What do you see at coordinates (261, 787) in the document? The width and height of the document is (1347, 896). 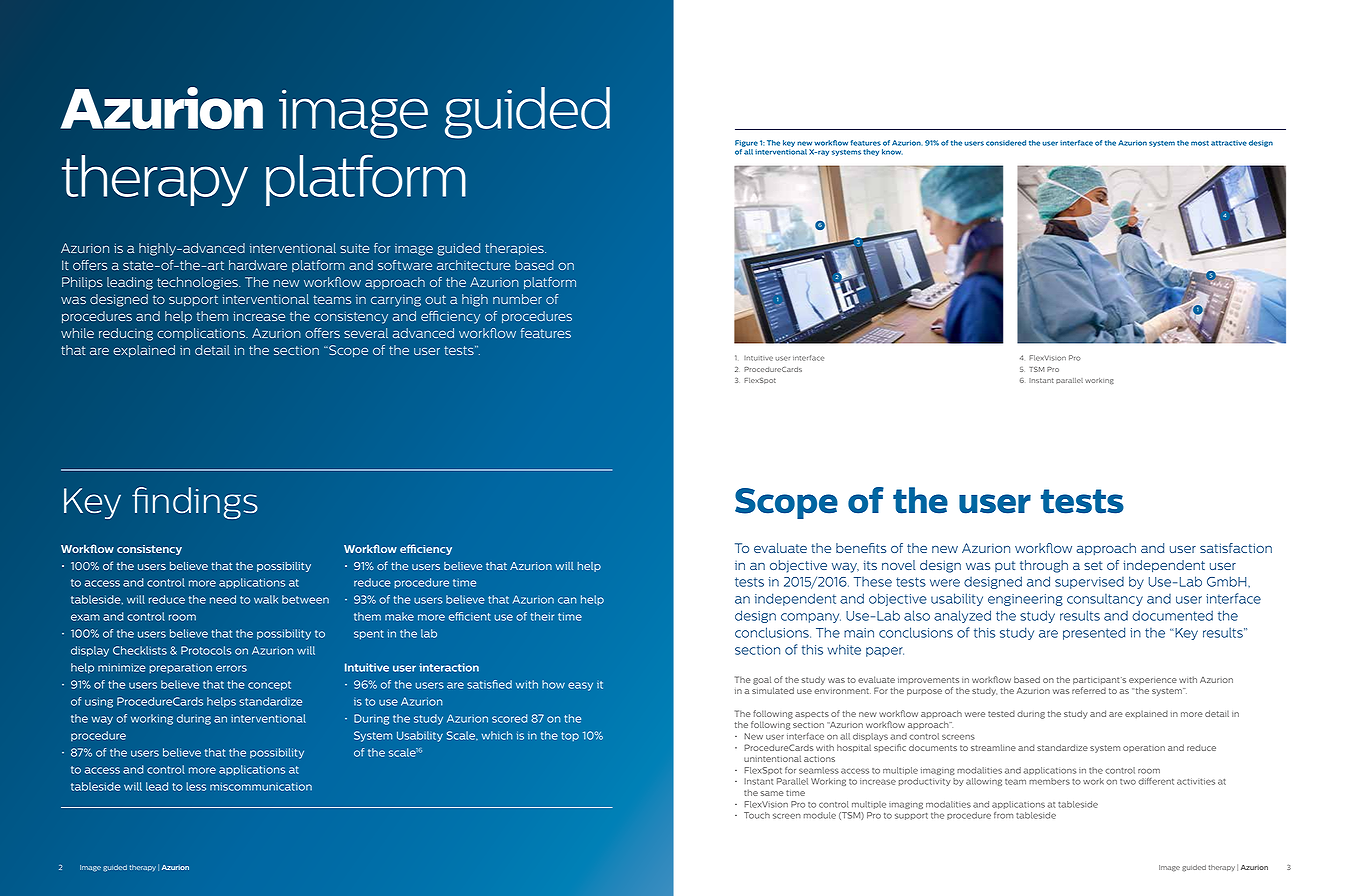 I see `miscommunication` at bounding box center [261, 787].
